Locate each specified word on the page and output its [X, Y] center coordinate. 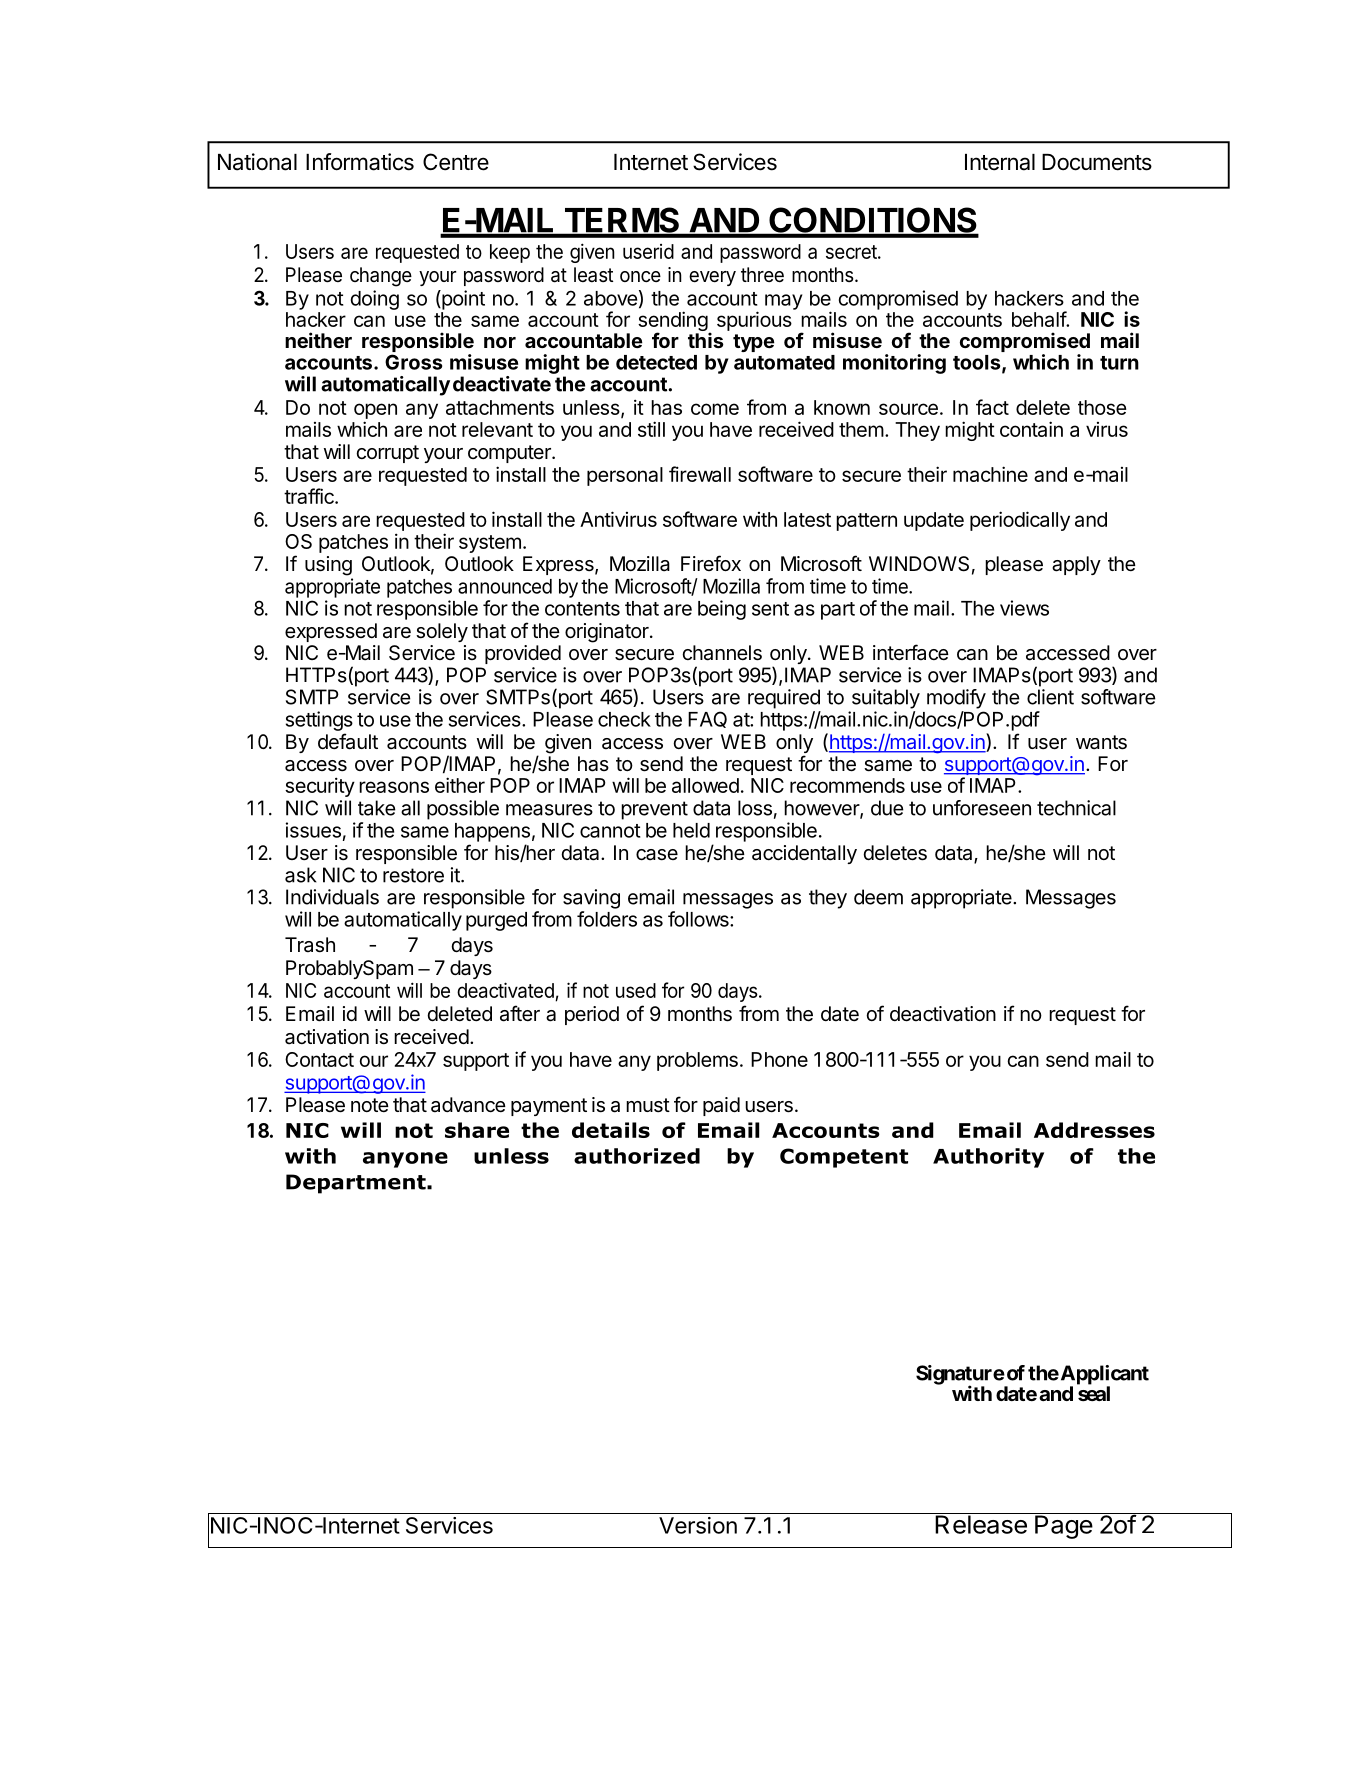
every [712, 278]
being [722, 610]
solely [442, 632]
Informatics [360, 162]
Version [698, 1525]
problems [697, 1061]
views [1024, 608]
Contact [319, 1059]
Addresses [1094, 1130]
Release [981, 1523]
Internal [1000, 162]
